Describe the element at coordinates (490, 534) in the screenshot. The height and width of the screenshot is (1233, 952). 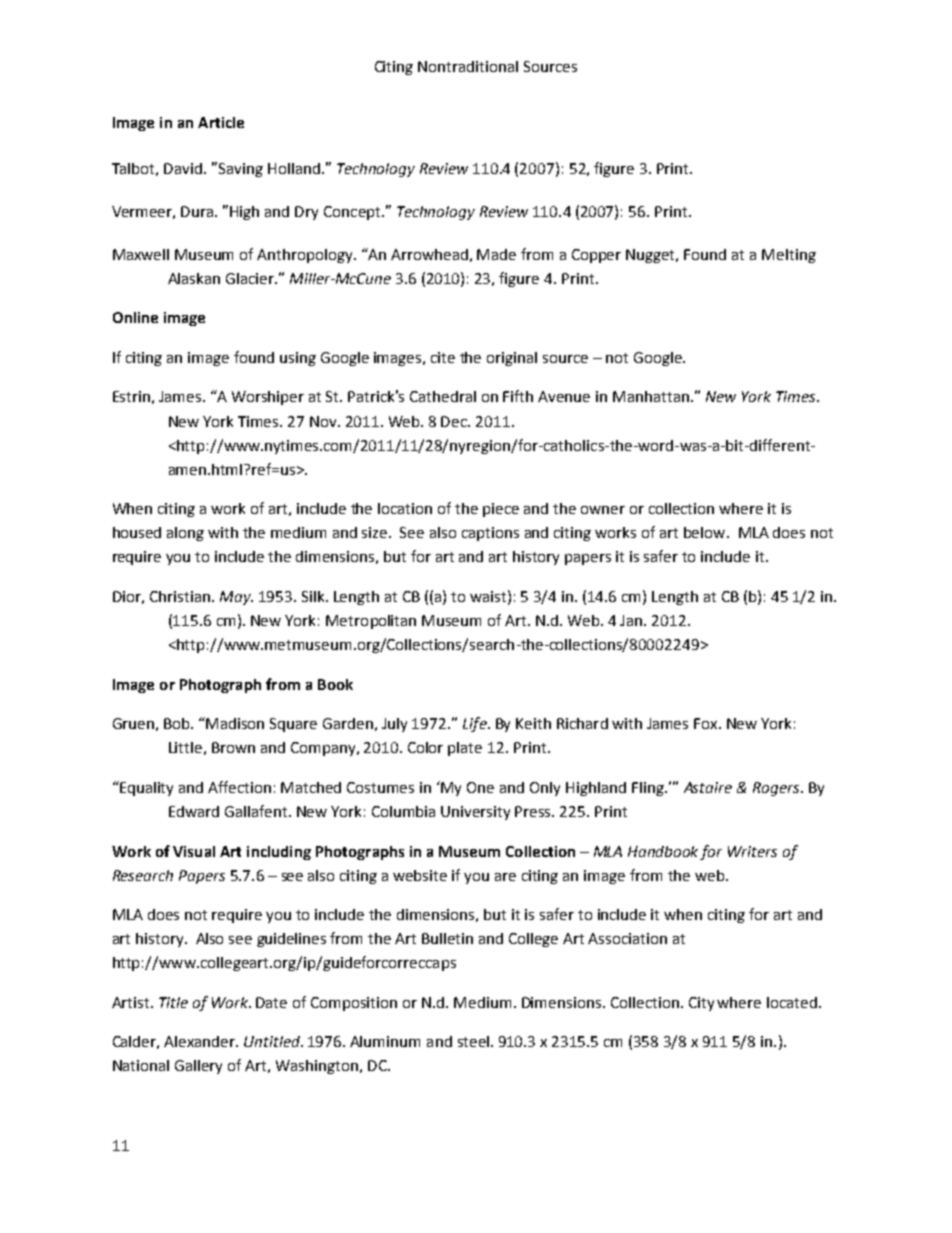
I see `captions` at that location.
